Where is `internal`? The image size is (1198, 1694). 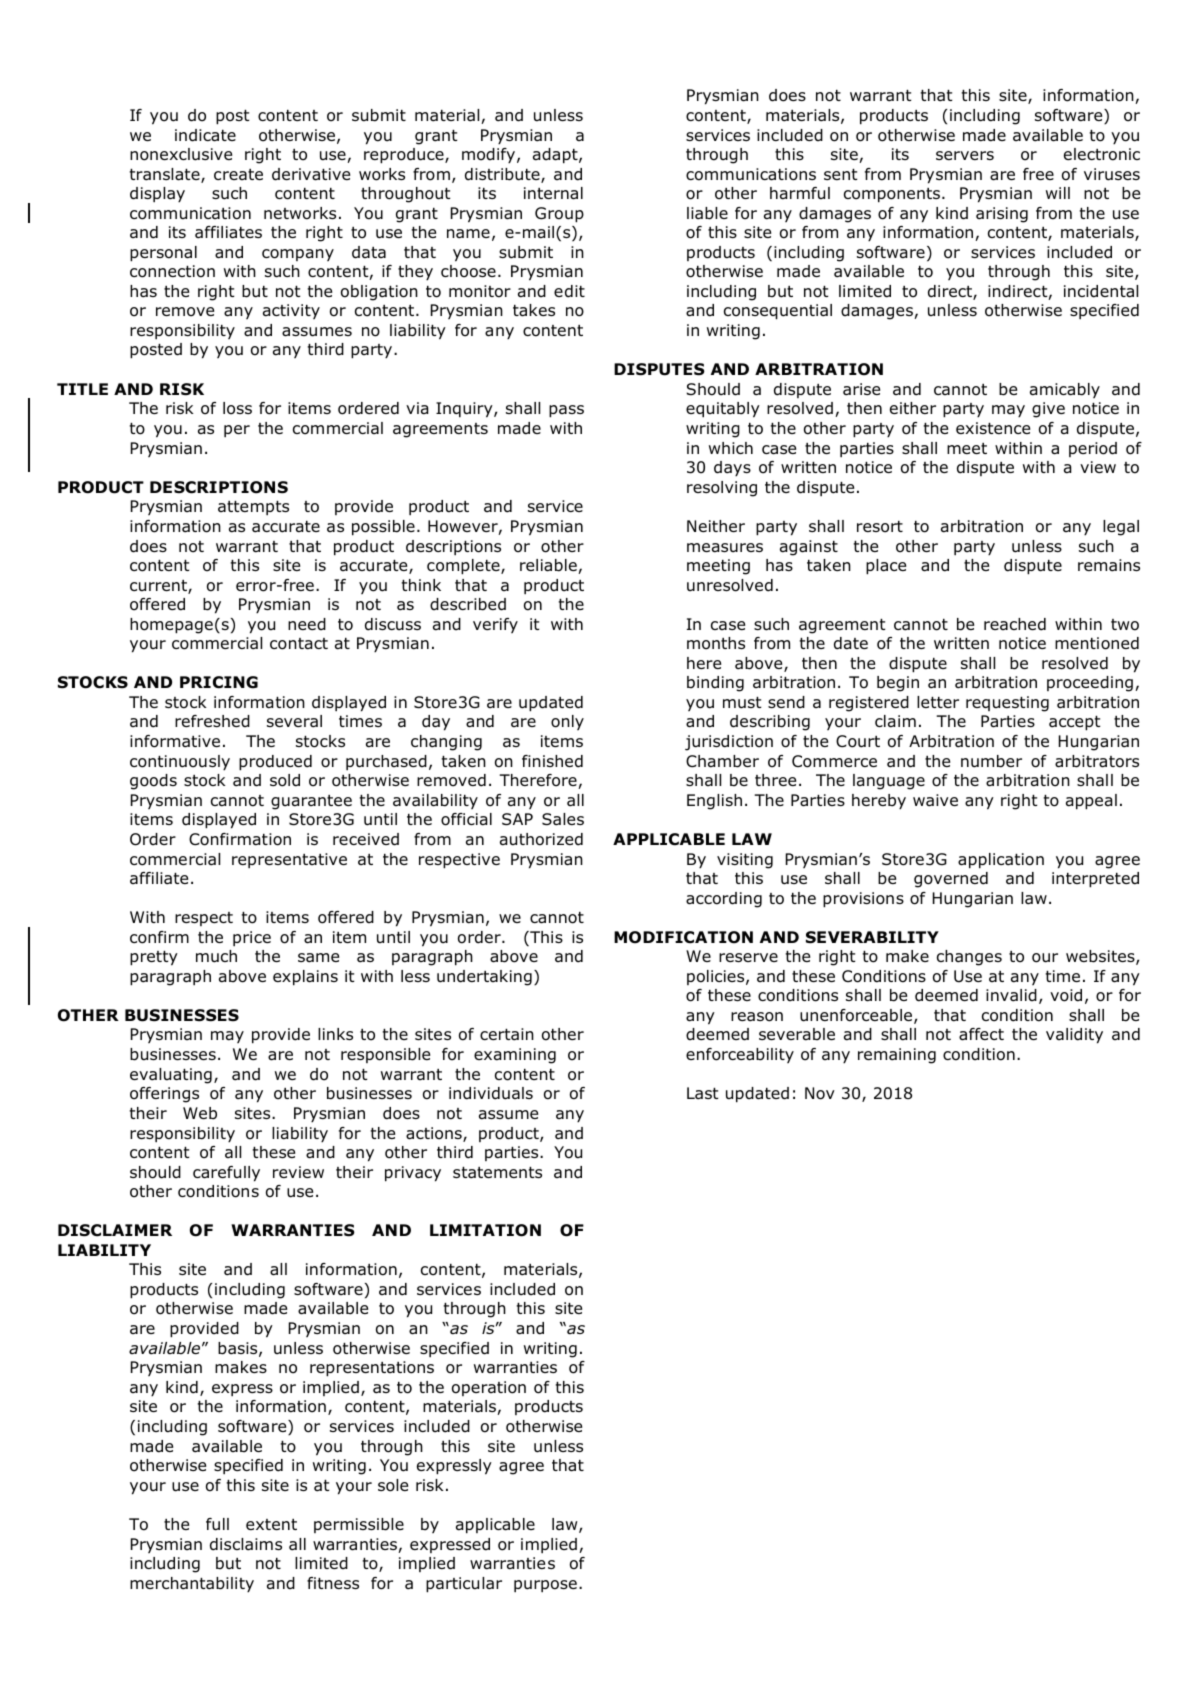
internal is located at coordinates (553, 193).
